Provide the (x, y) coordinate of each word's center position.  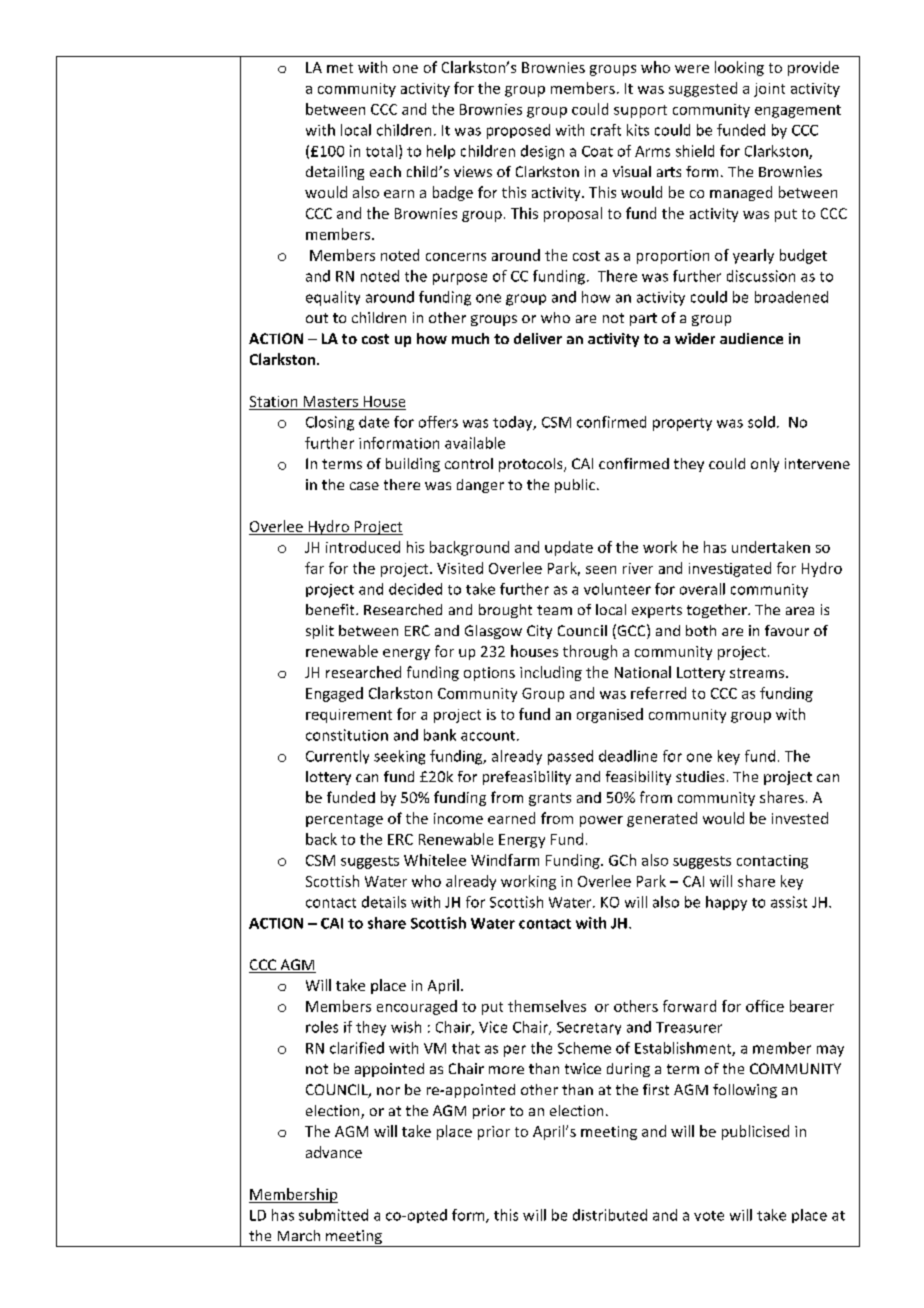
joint (769, 90)
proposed (518, 131)
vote (709, 1216)
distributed (610, 1215)
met (340, 68)
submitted (333, 1215)
